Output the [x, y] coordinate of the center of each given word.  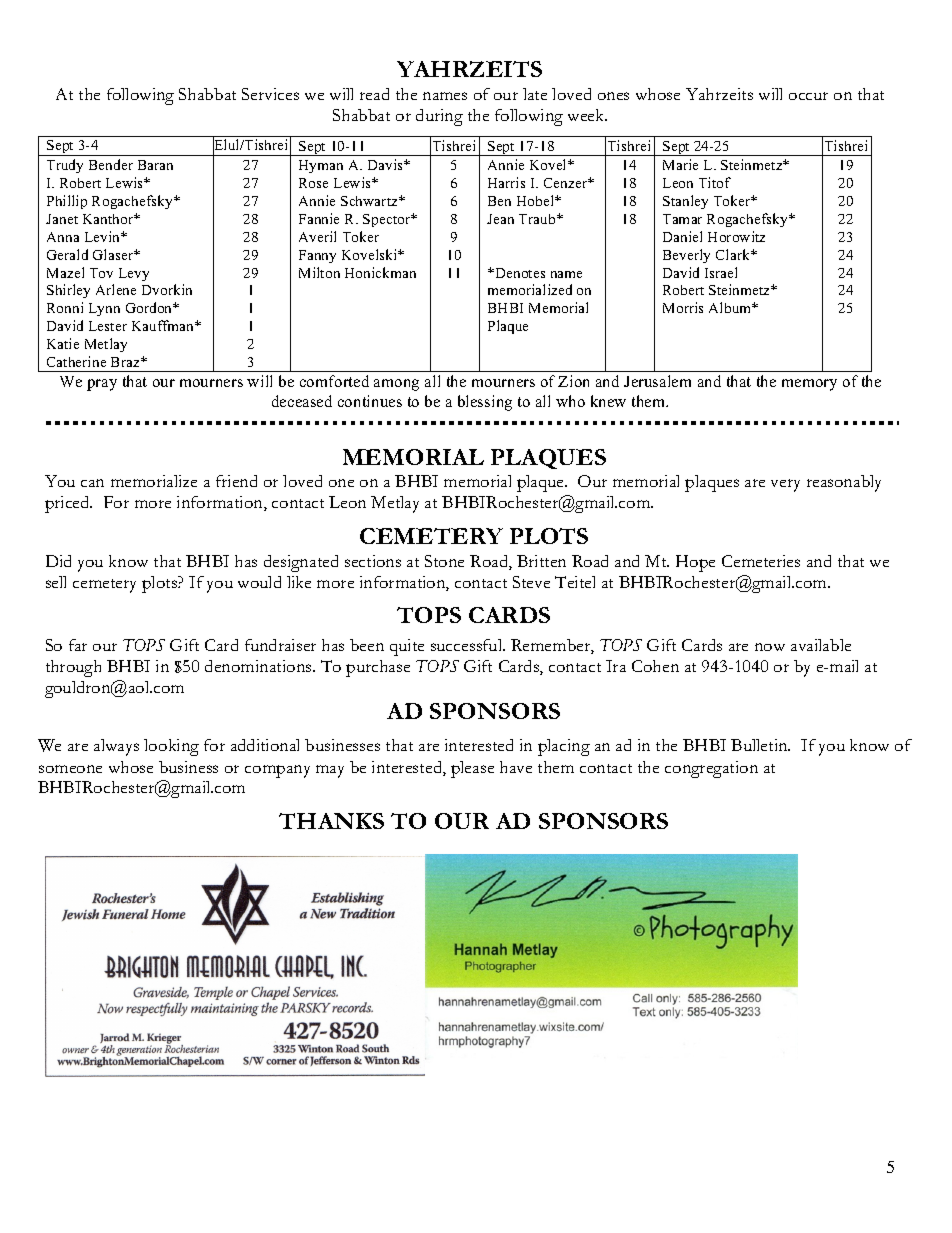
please [472, 769]
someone [70, 769]
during [439, 117]
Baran [155, 165]
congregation [711, 769]
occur [808, 96]
